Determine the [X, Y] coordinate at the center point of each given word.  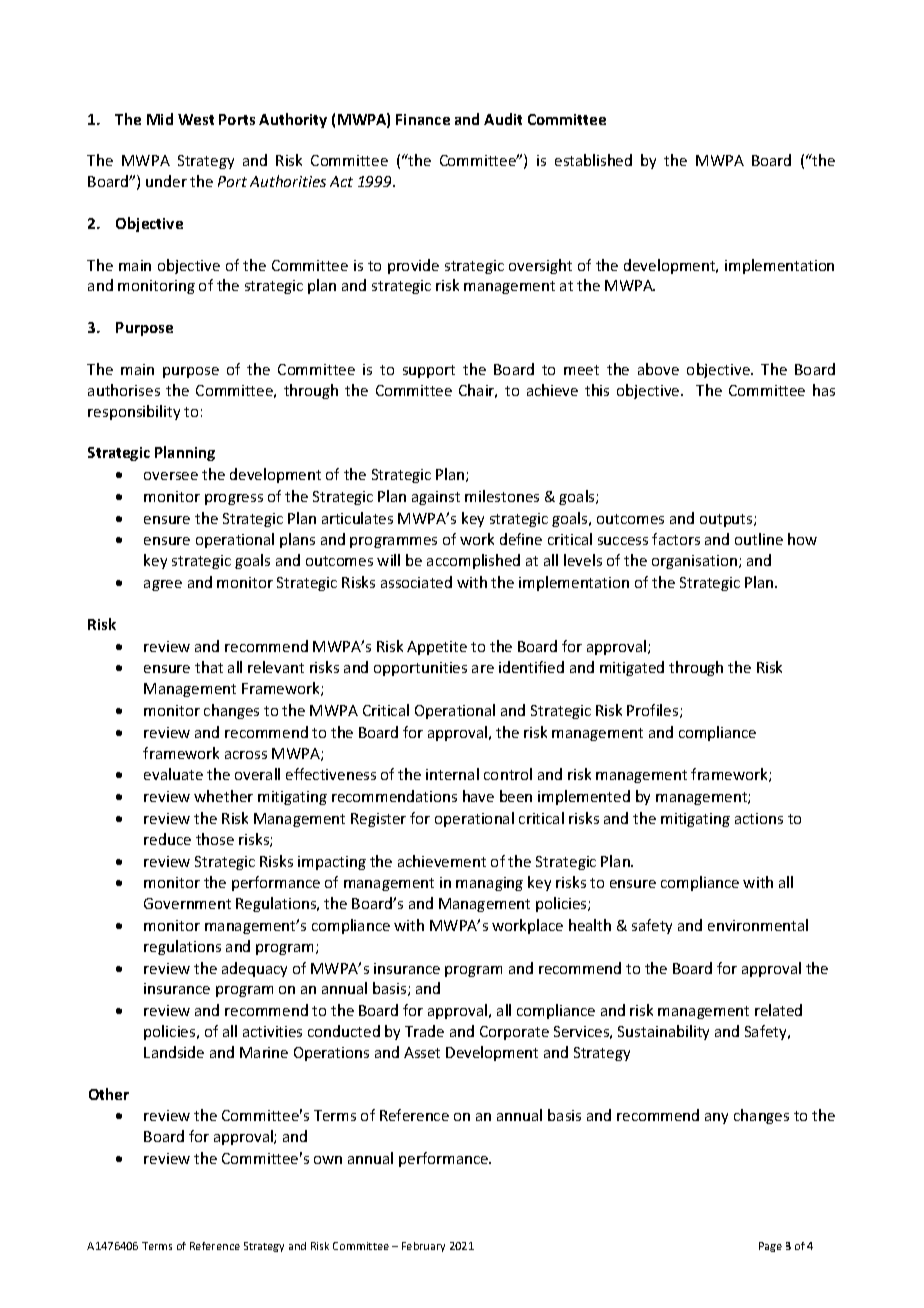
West [196, 119]
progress [234, 499]
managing [489, 884]
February [423, 1247]
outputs [727, 520]
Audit [503, 119]
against [436, 498]
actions [759, 818]
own [328, 1160]
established [593, 160]
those [215, 839]
